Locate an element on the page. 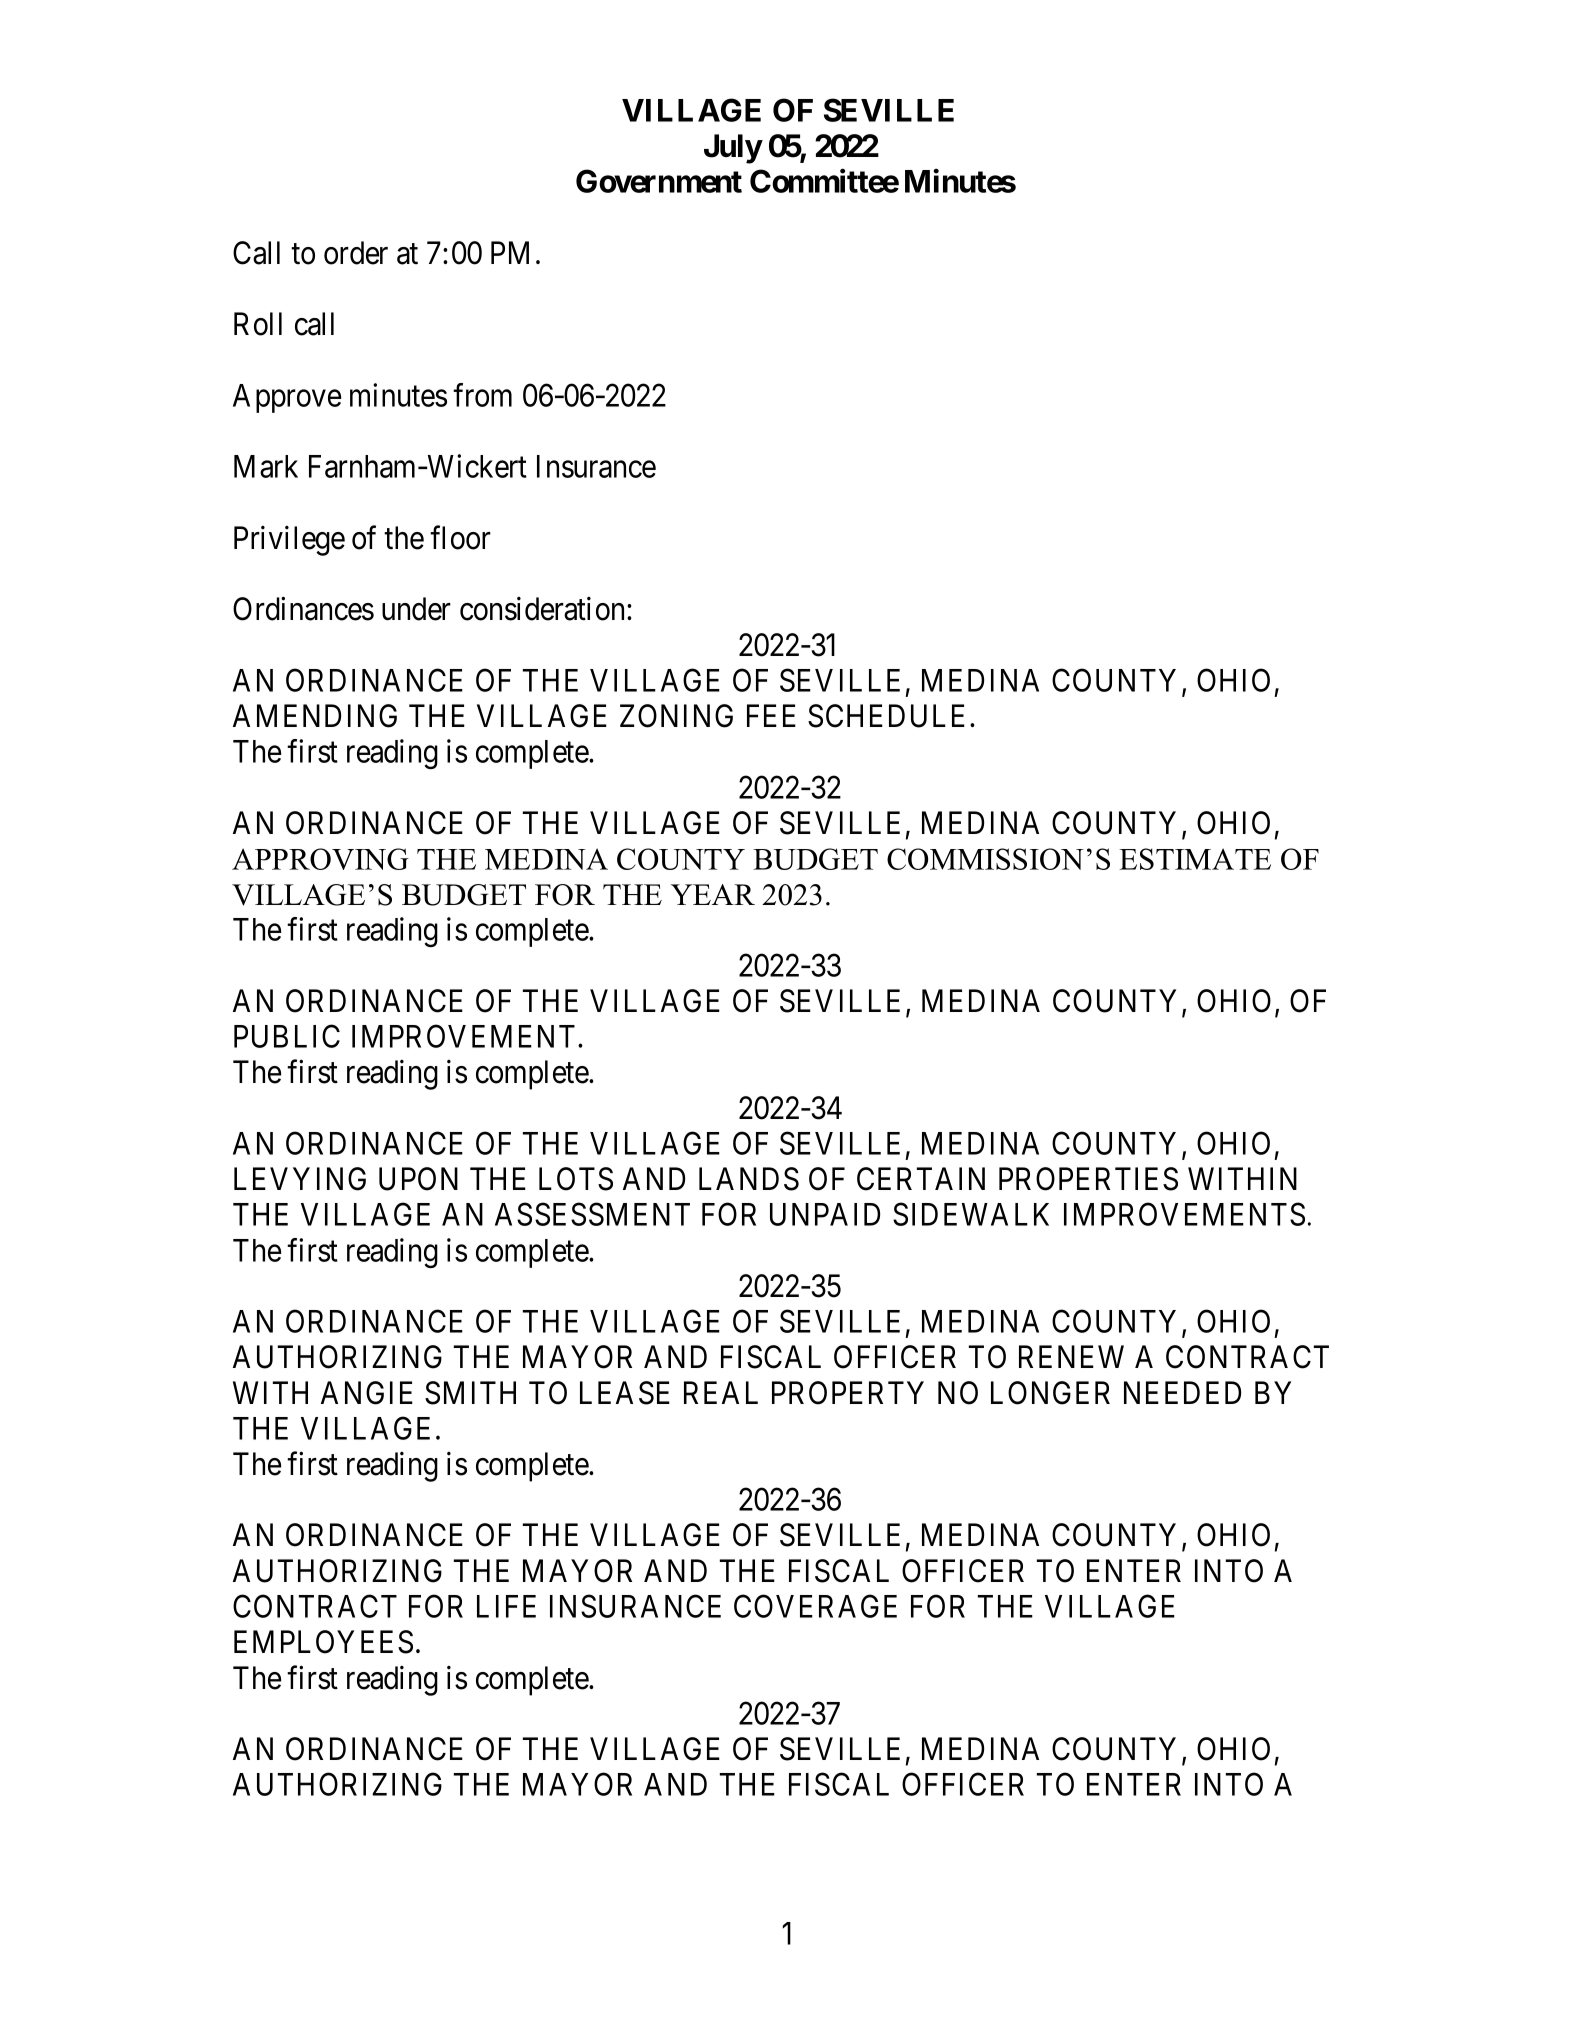 This document has width=1579, height=2044. EMPLOYEES is located at coordinates (323, 1642).
